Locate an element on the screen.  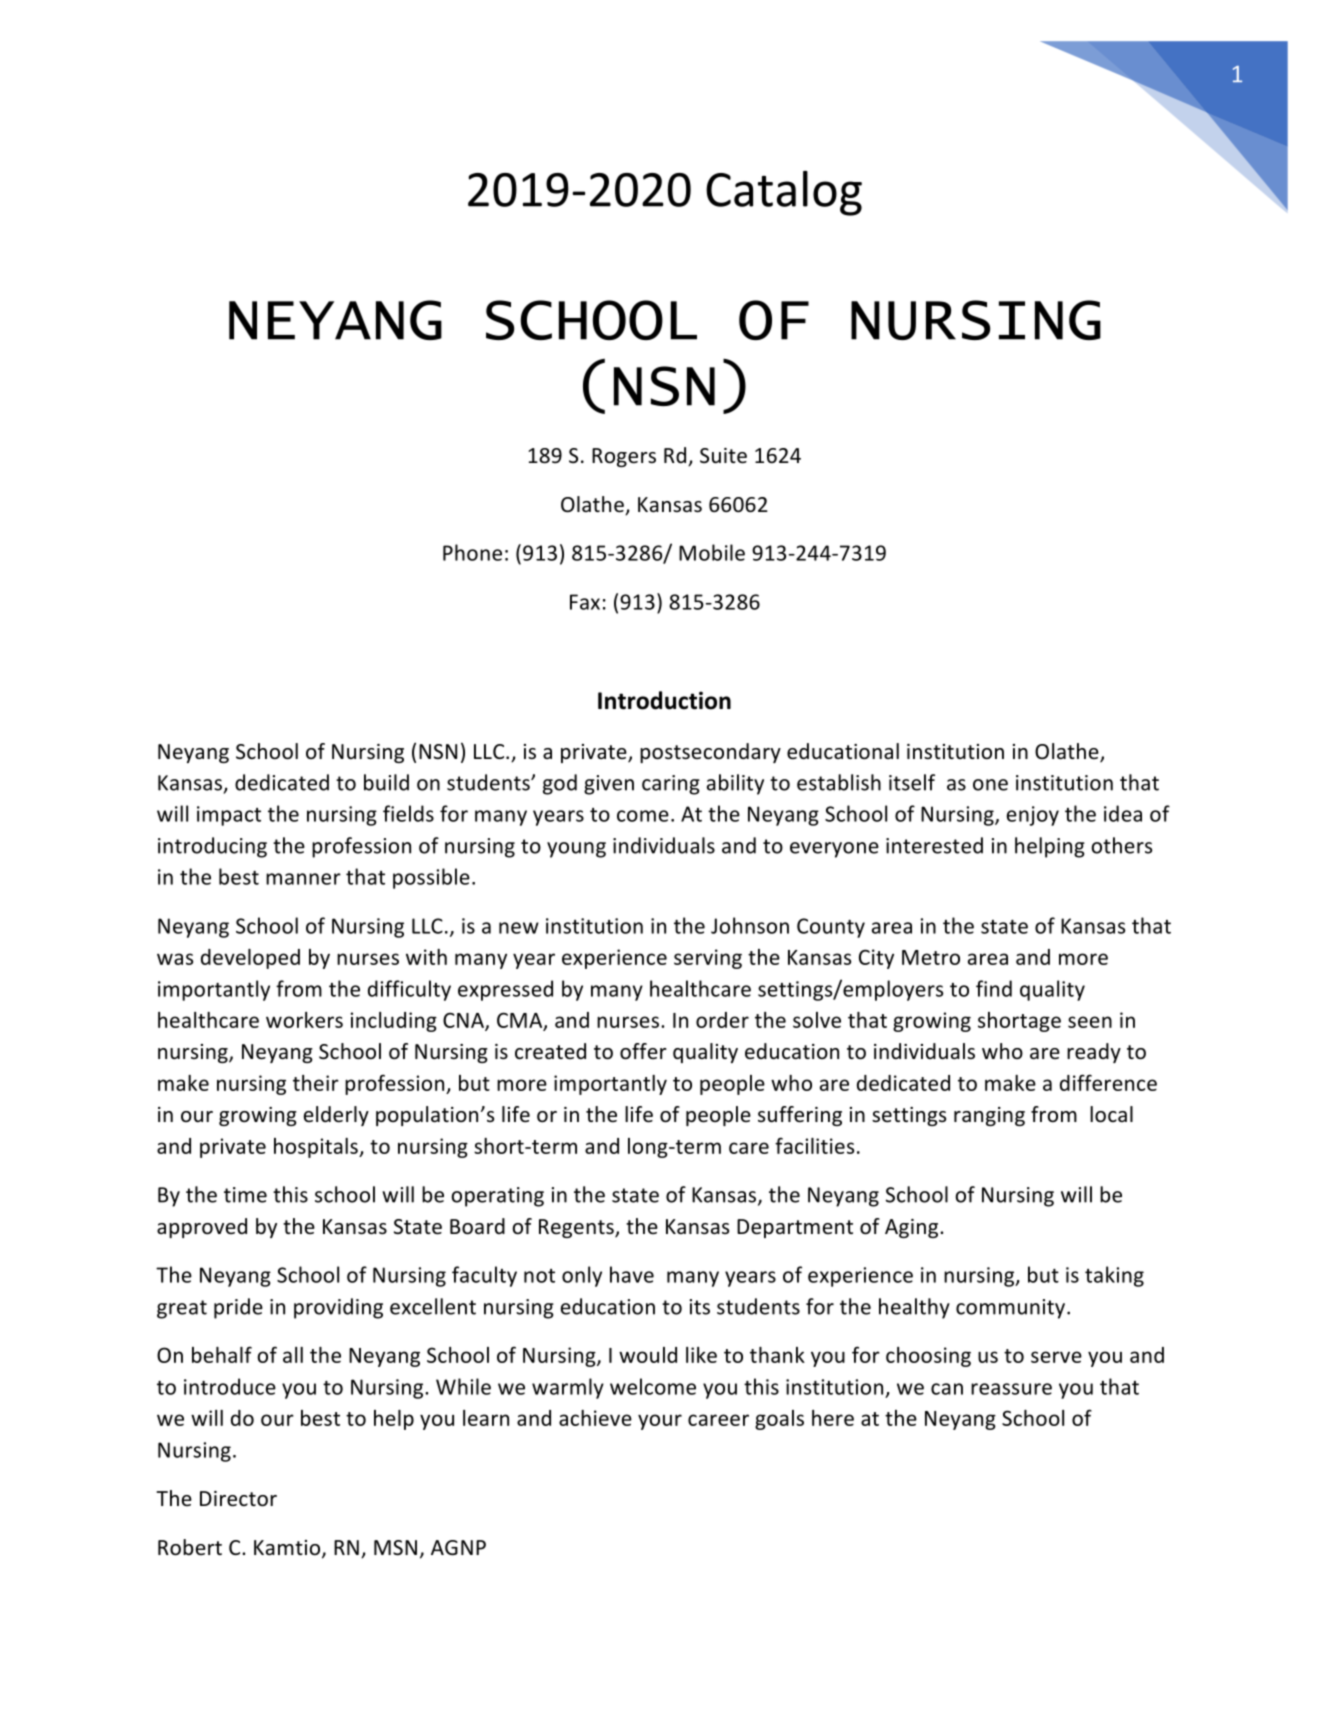
manner is located at coordinates (303, 879).
